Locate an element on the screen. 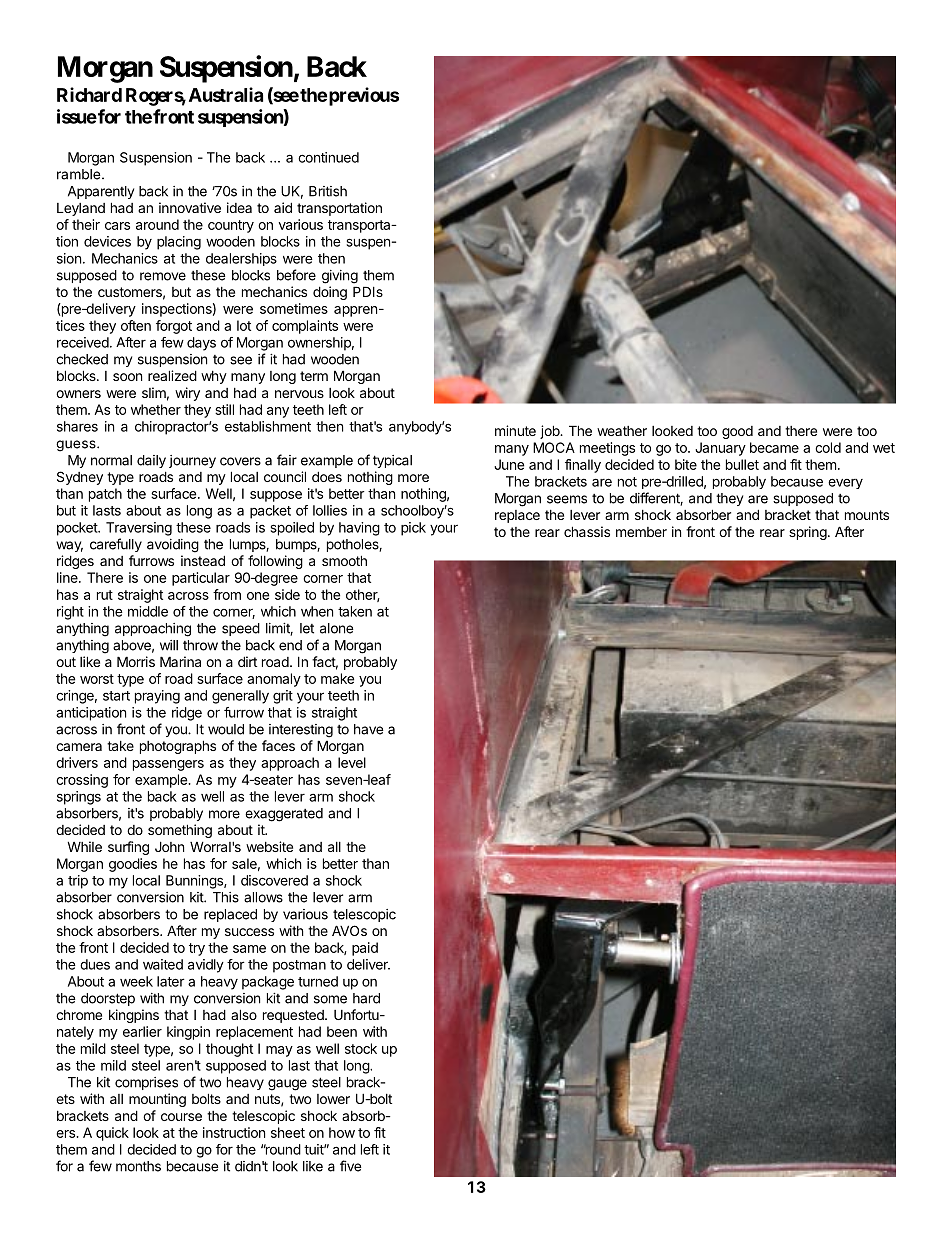 The image size is (952, 1233). British is located at coordinates (328, 191).
